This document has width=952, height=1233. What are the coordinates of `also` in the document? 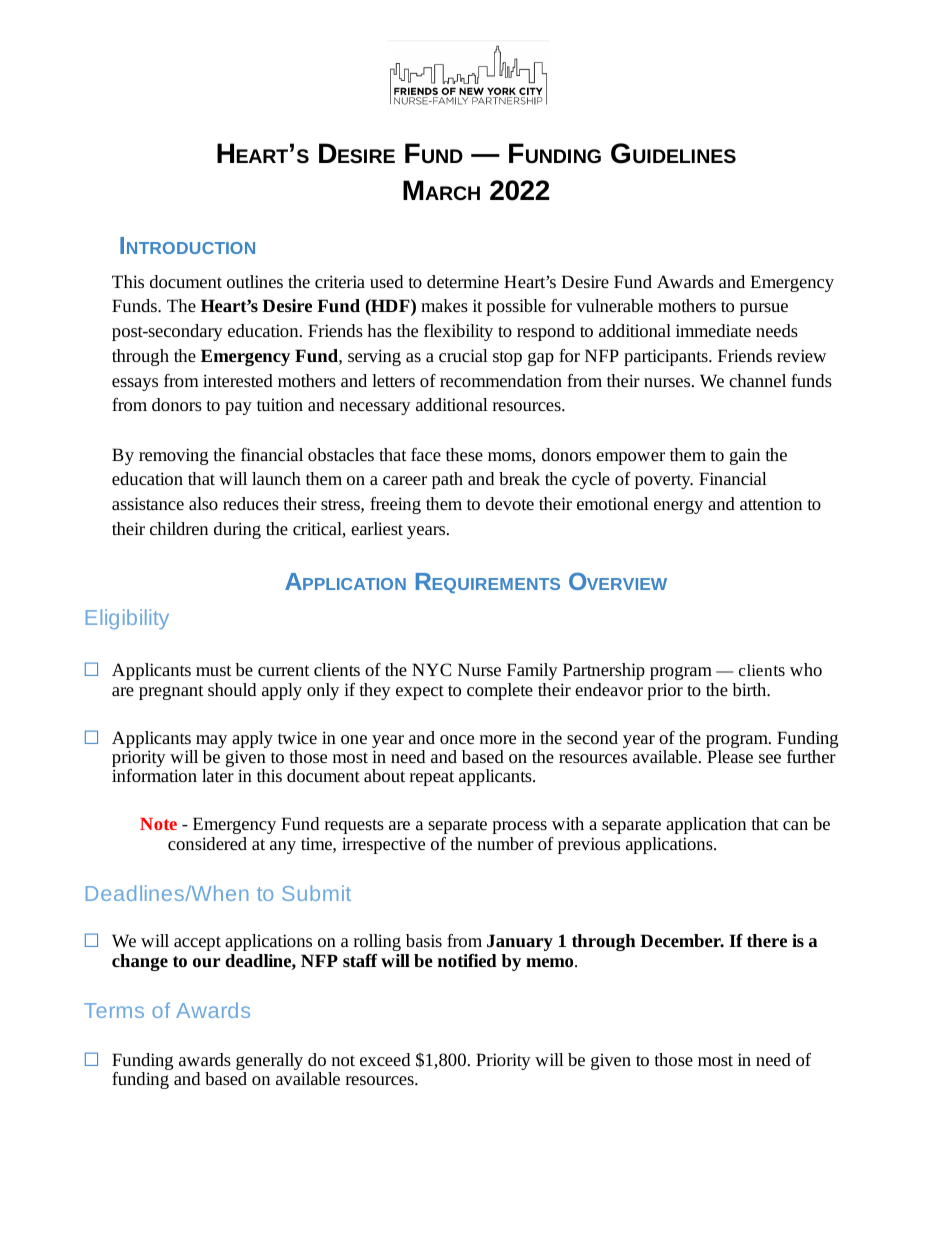 It's located at (203, 503).
